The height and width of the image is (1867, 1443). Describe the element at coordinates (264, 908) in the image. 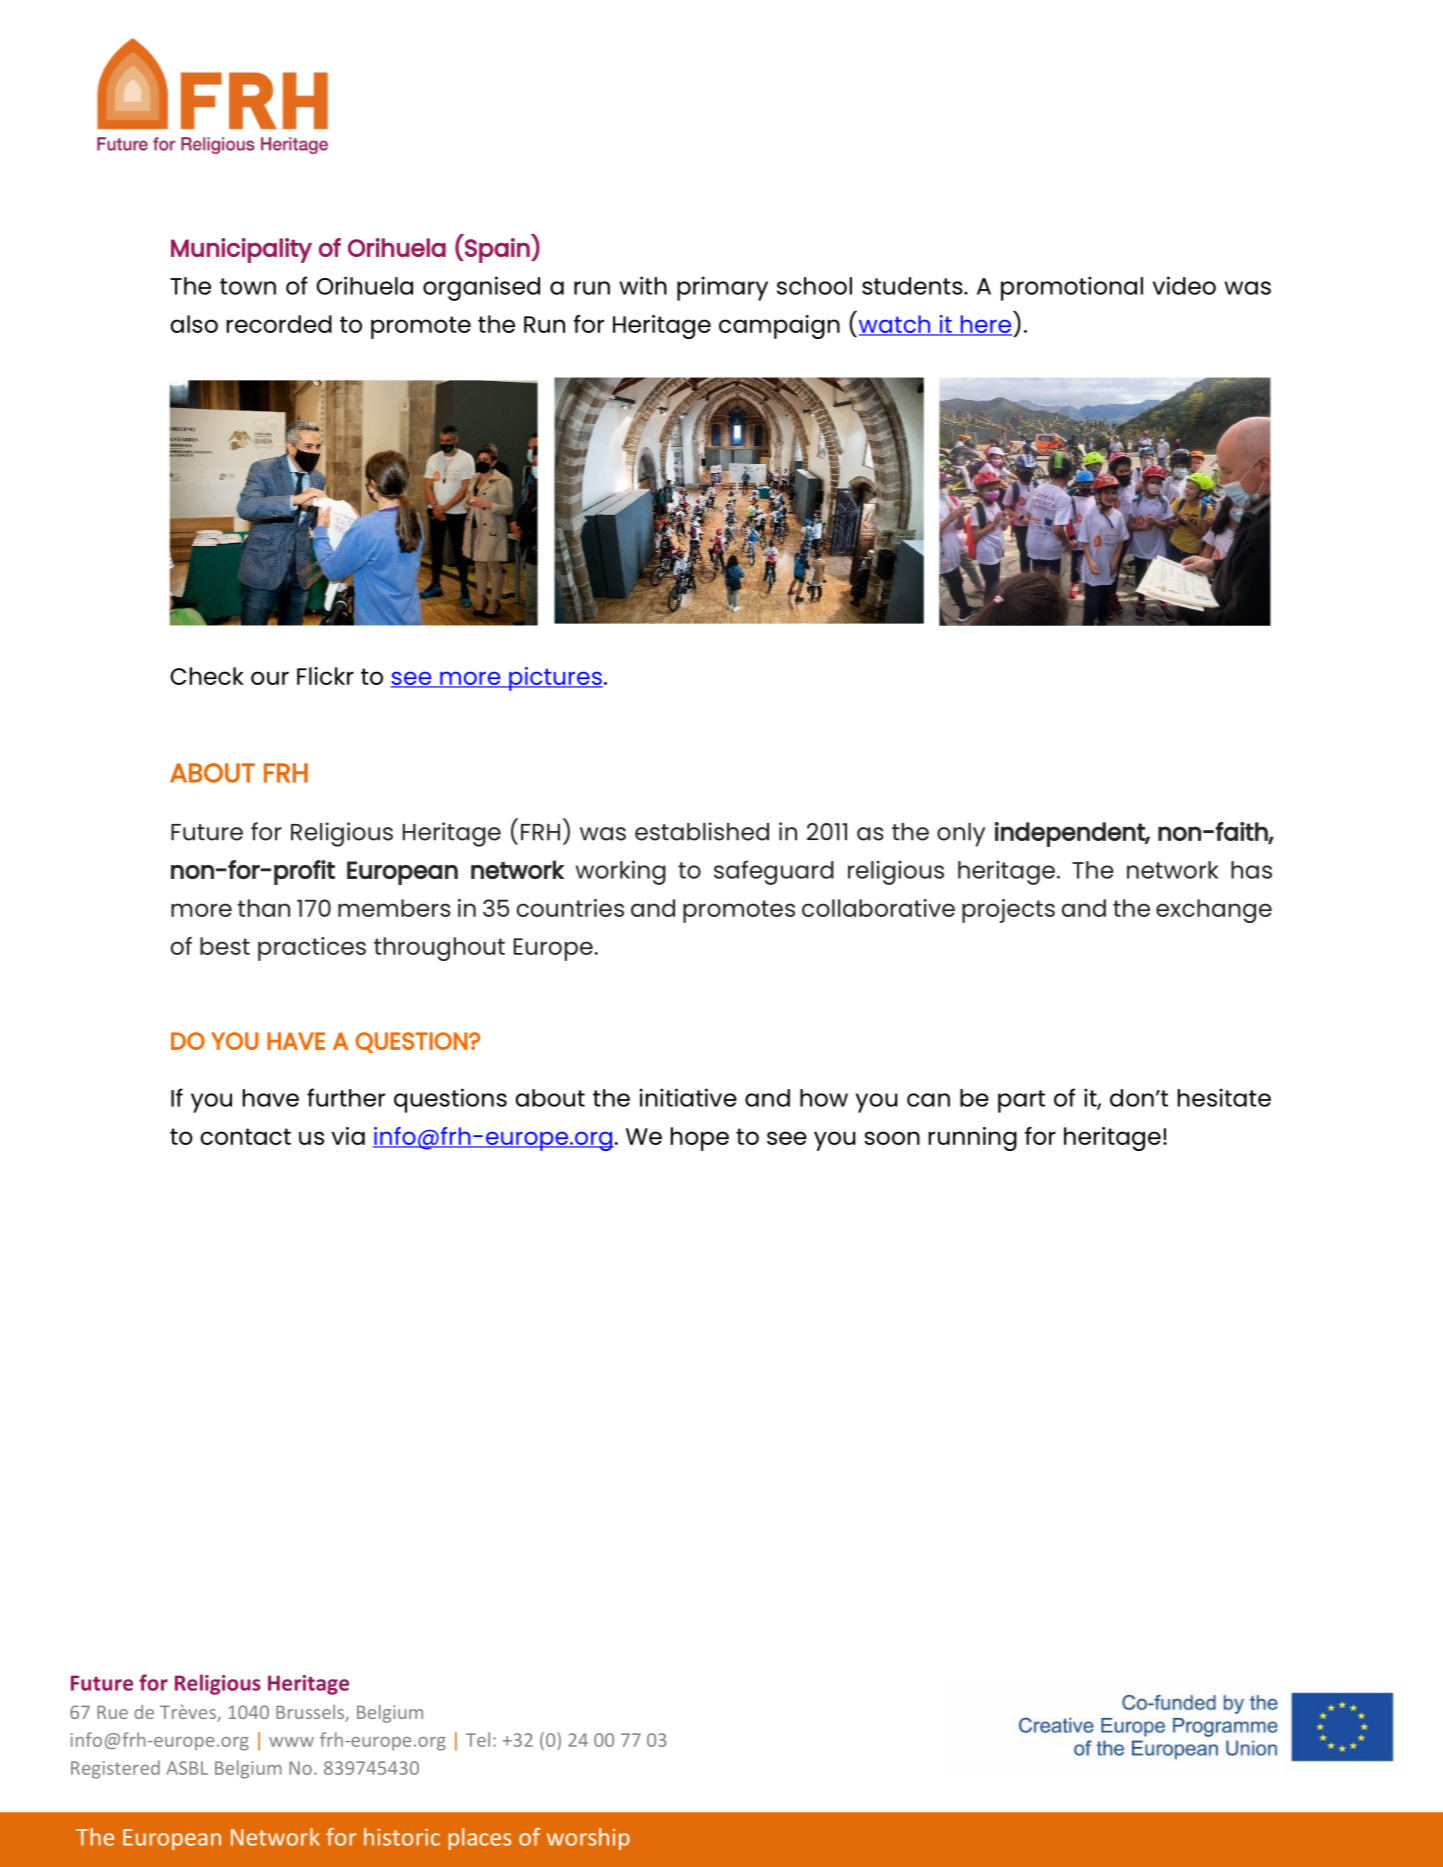

I see `than` at that location.
